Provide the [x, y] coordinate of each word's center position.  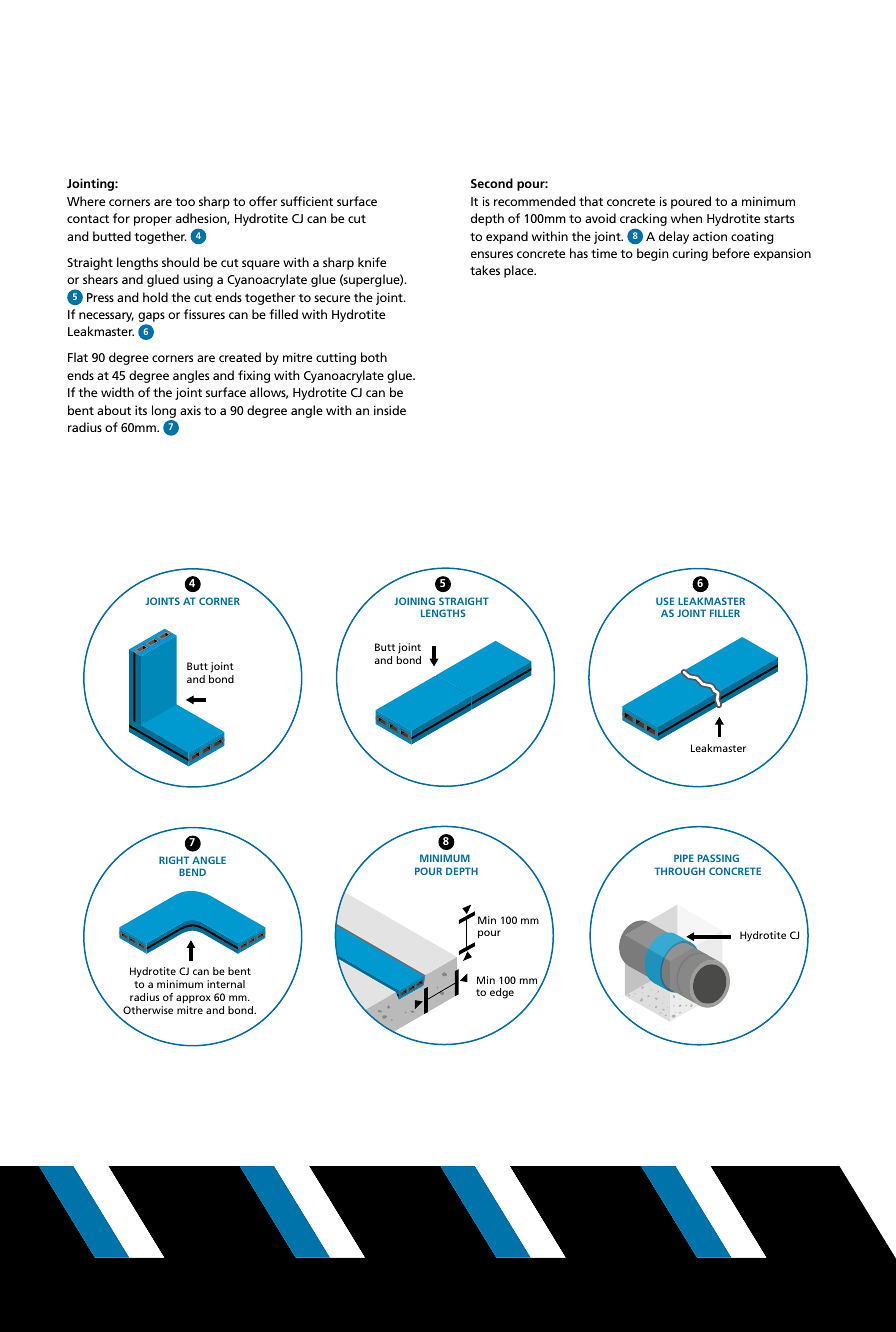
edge [502, 993]
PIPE [684, 858]
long [164, 411]
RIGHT [174, 860]
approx [193, 999]
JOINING [414, 601]
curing [690, 254]
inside [390, 410]
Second [492, 183]
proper [153, 221]
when [686, 218]
